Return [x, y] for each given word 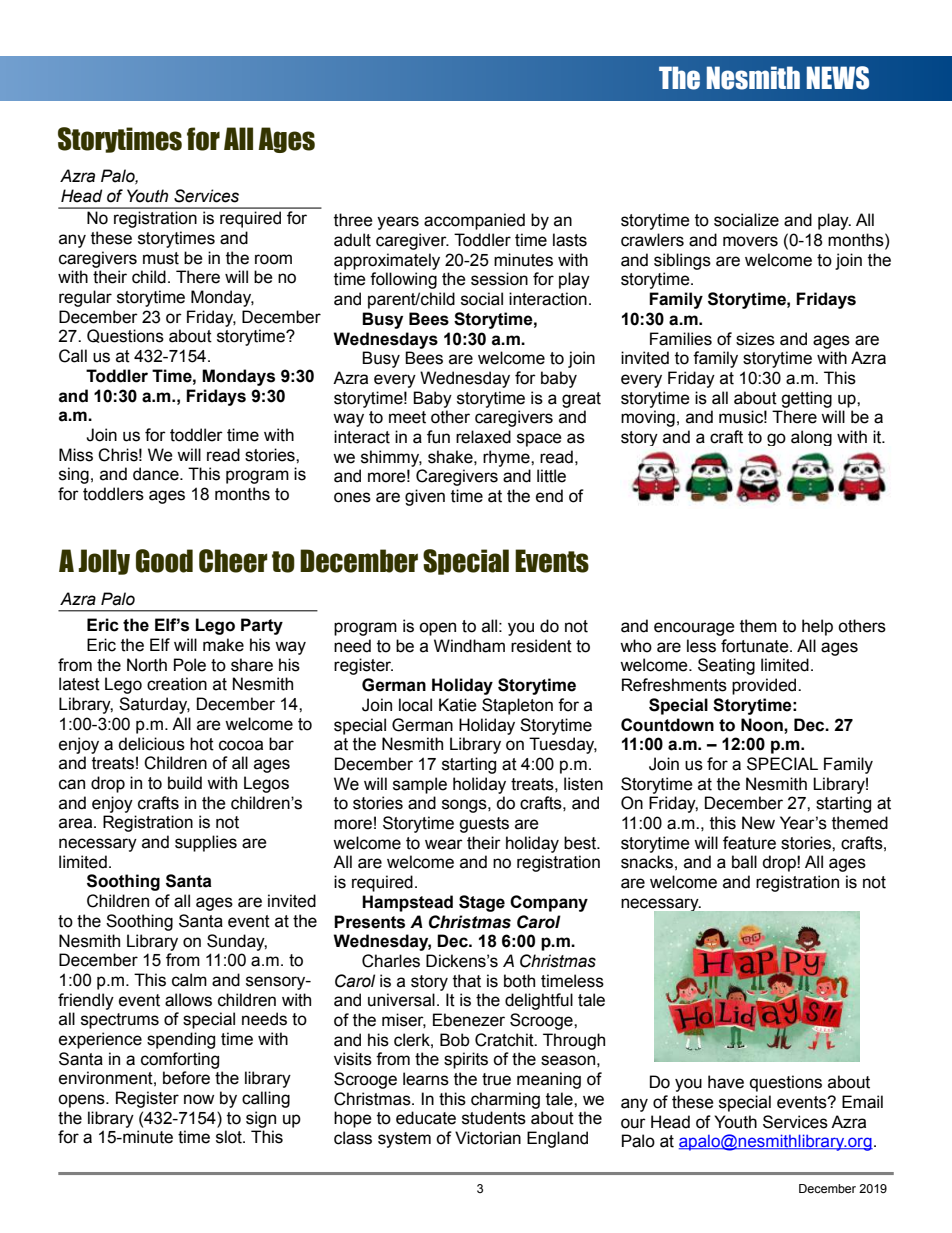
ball [744, 862]
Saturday [154, 705]
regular [85, 298]
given [425, 497]
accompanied [474, 221]
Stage [482, 903]
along [811, 438]
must [161, 258]
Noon [763, 725]
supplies [206, 843]
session [499, 279]
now [199, 1099]
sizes [755, 339]
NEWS [837, 78]
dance [157, 474]
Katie [458, 705]
